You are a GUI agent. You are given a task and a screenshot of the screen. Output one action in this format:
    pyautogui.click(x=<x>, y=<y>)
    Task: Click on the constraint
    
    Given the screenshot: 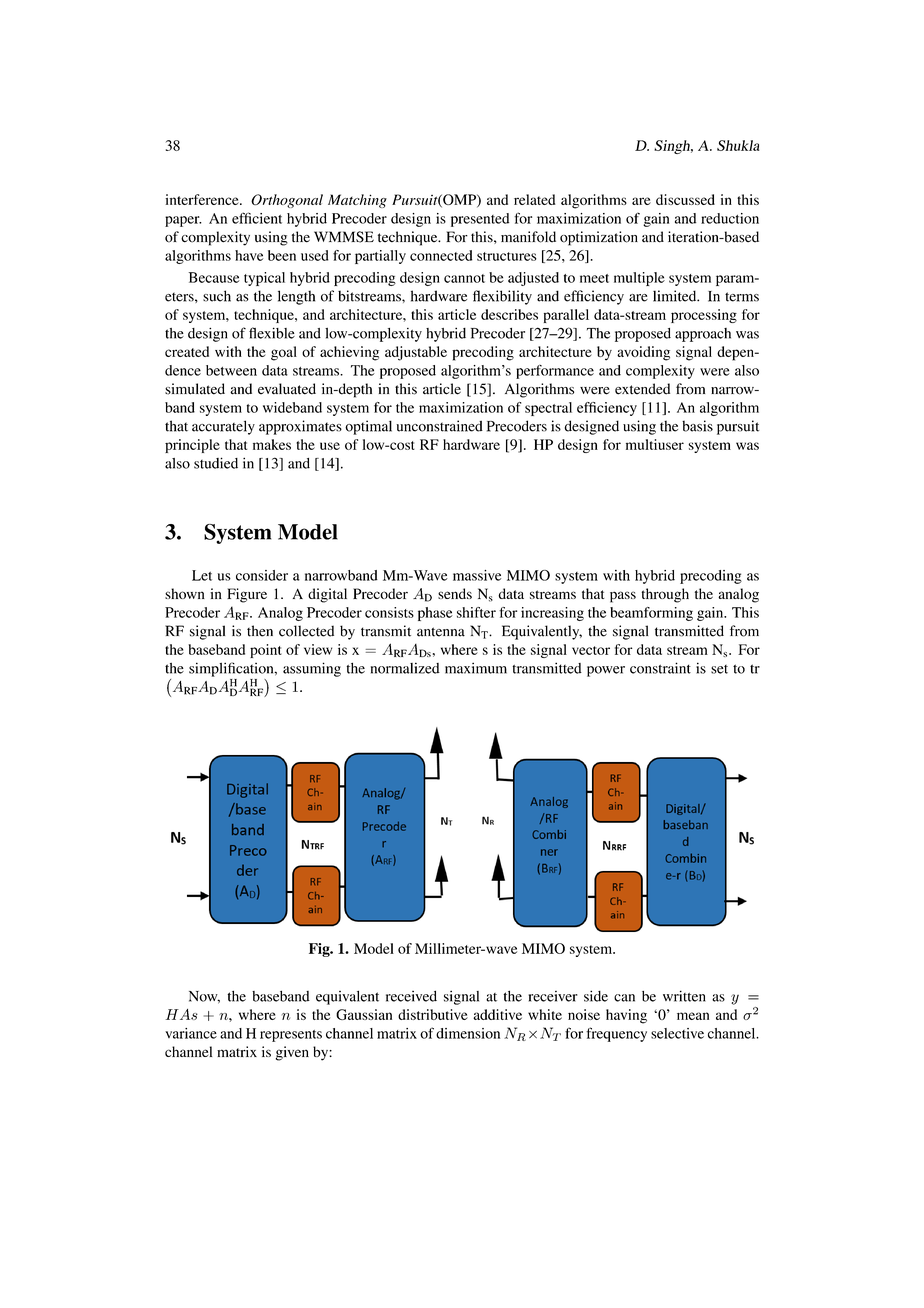 What is the action you would take?
    pyautogui.click(x=660, y=668)
